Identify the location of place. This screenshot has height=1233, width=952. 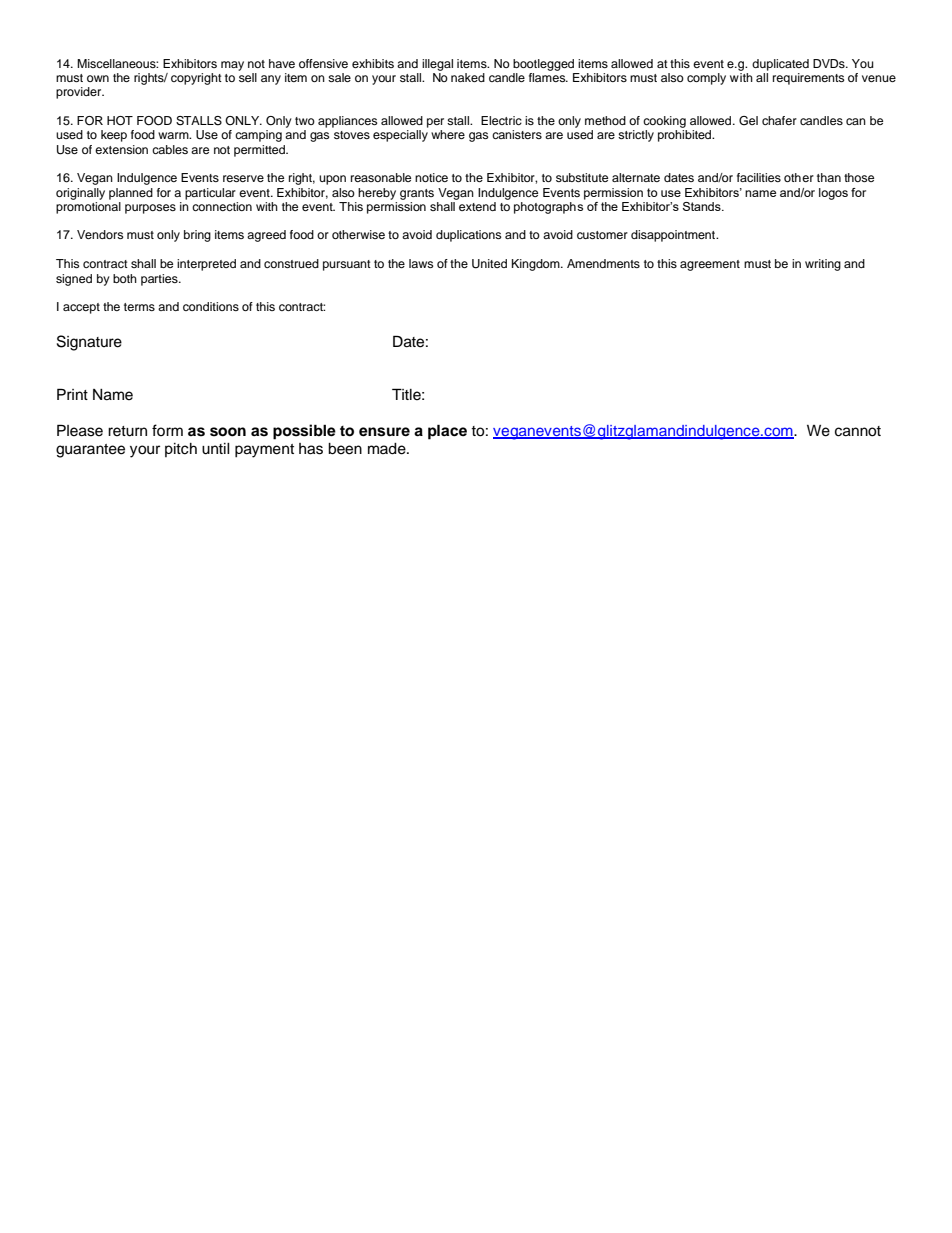
(447, 432).
